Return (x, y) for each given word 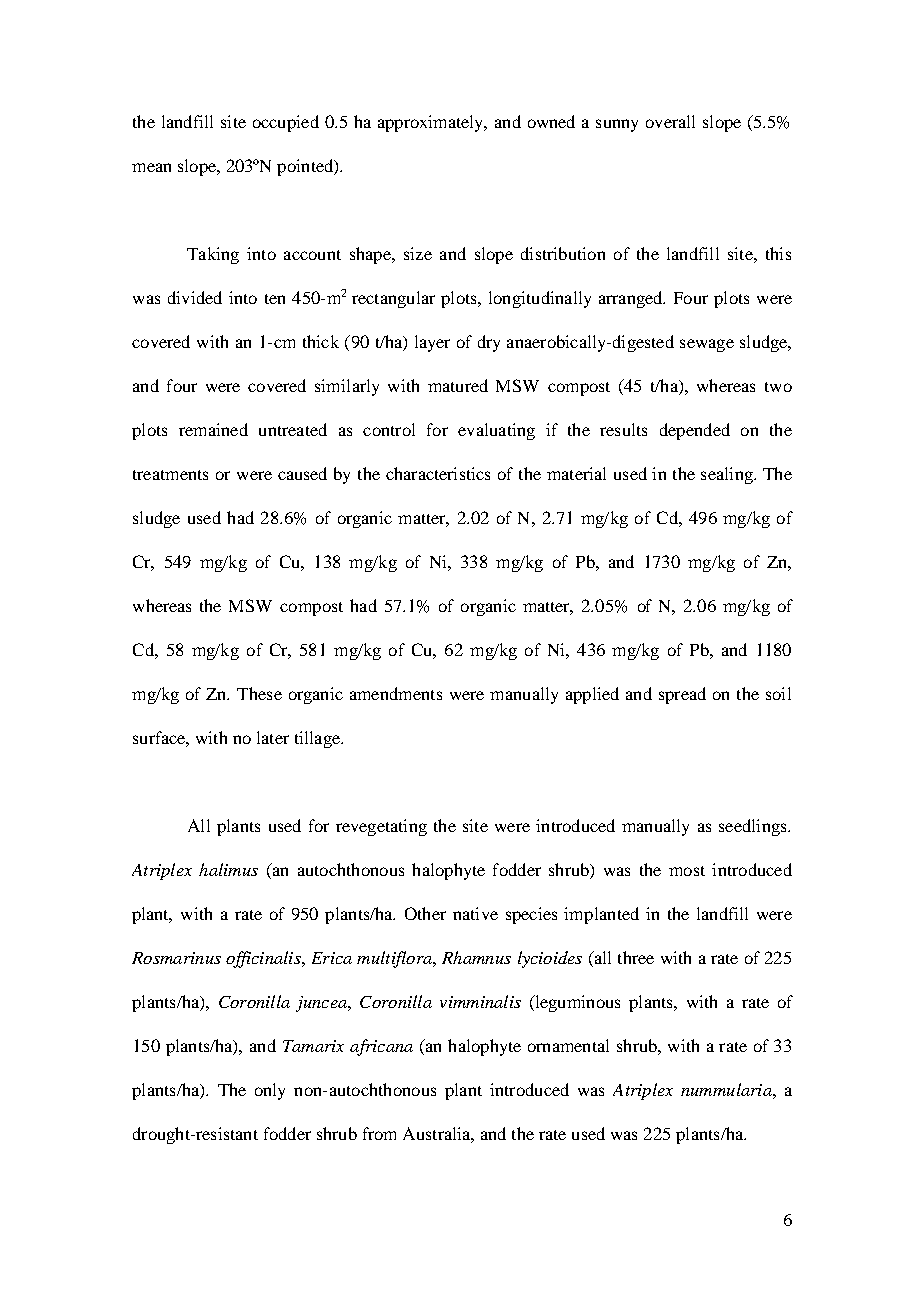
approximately (432, 123)
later (273, 737)
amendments (396, 693)
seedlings (754, 827)
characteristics (438, 473)
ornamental (568, 1045)
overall (670, 121)
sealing (728, 475)
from (379, 1133)
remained (213, 429)
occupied (286, 123)
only (270, 1091)
